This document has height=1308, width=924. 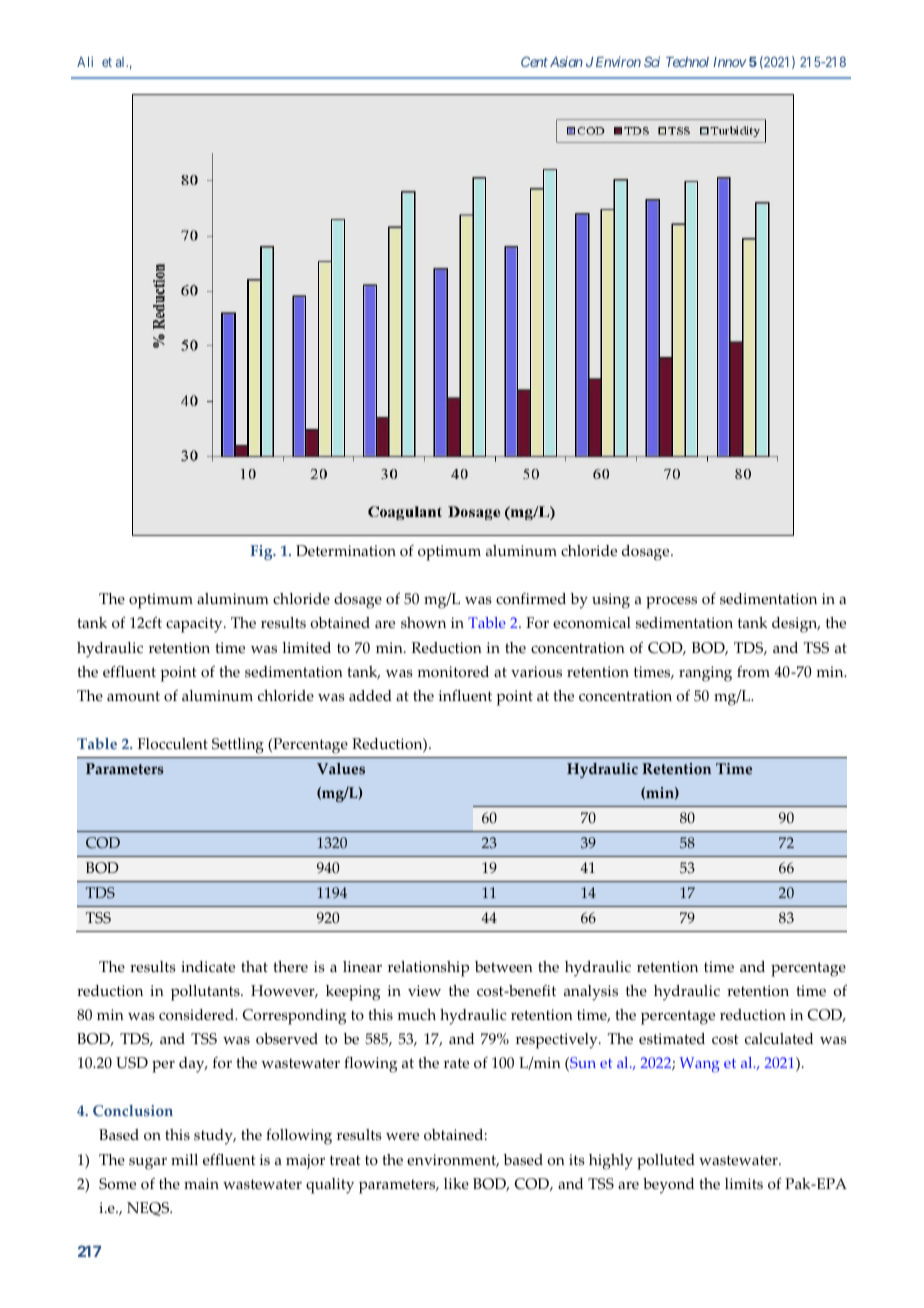 What do you see at coordinates (238, 746) in the document?
I see `Settling` at bounding box center [238, 746].
